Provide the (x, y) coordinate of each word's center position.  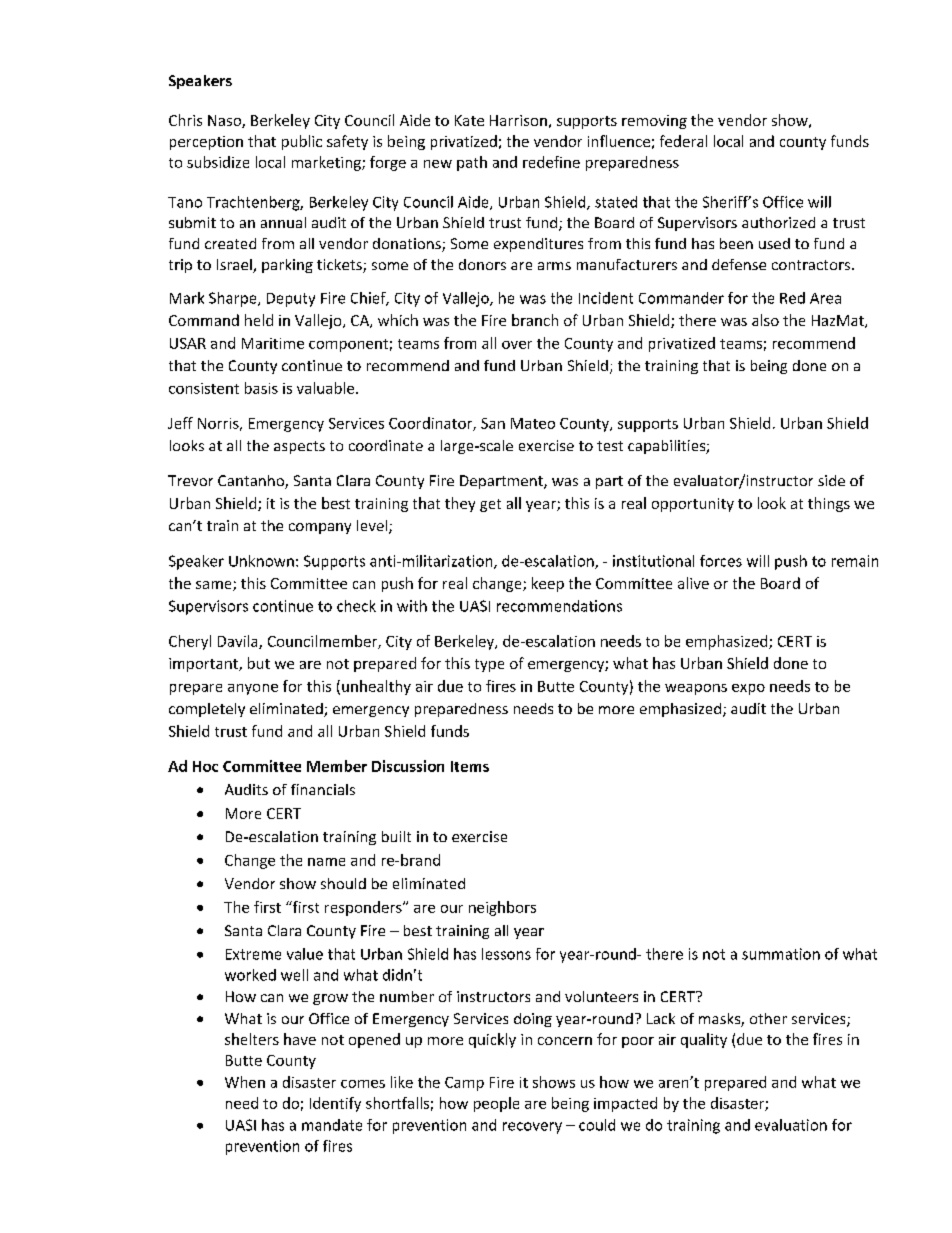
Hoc (205, 766)
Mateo (533, 423)
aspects (299, 447)
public (302, 142)
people (496, 1104)
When (245, 1082)
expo (748, 689)
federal (683, 141)
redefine (551, 162)
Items (470, 766)
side (831, 480)
